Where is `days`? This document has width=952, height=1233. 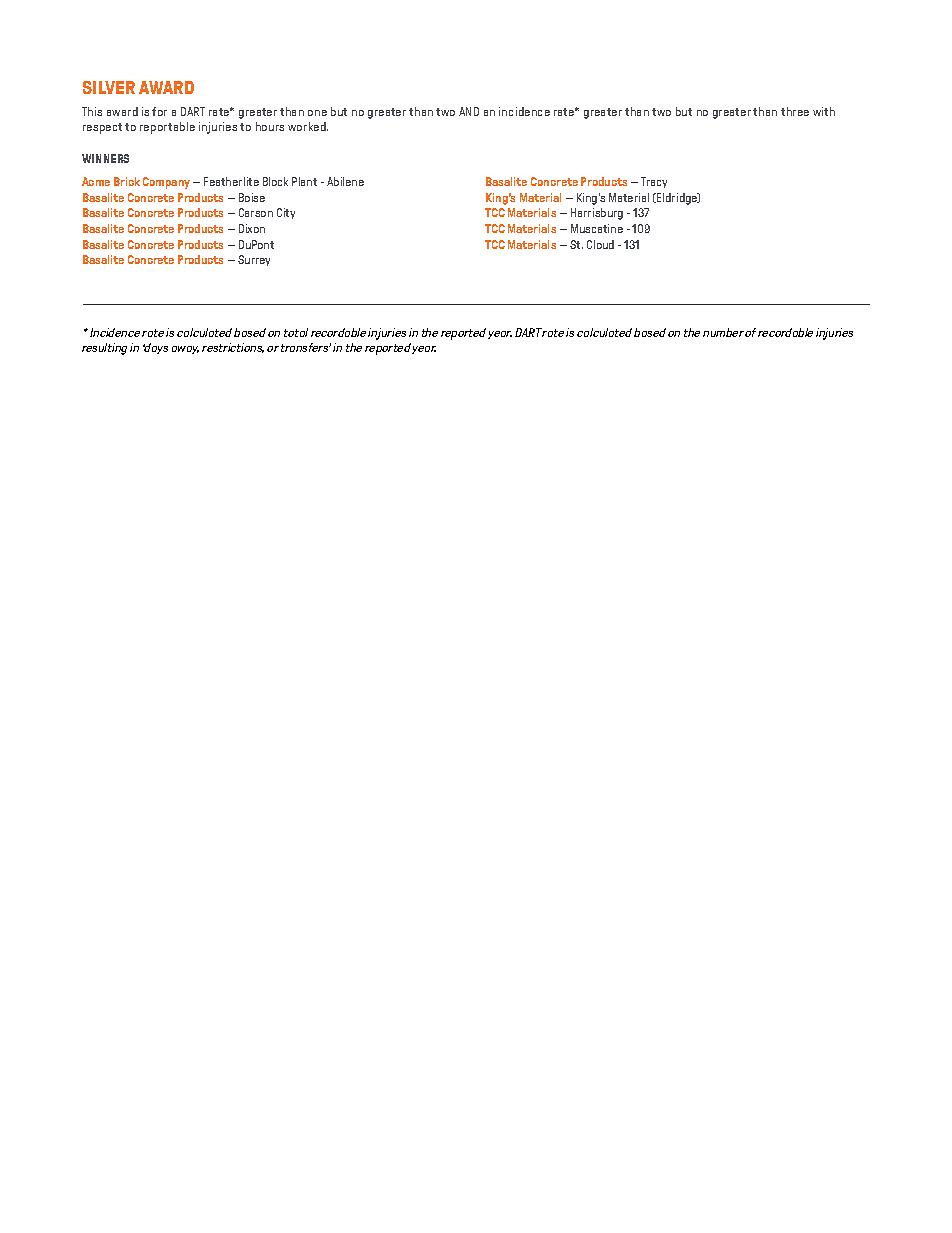
days is located at coordinates (155, 348).
